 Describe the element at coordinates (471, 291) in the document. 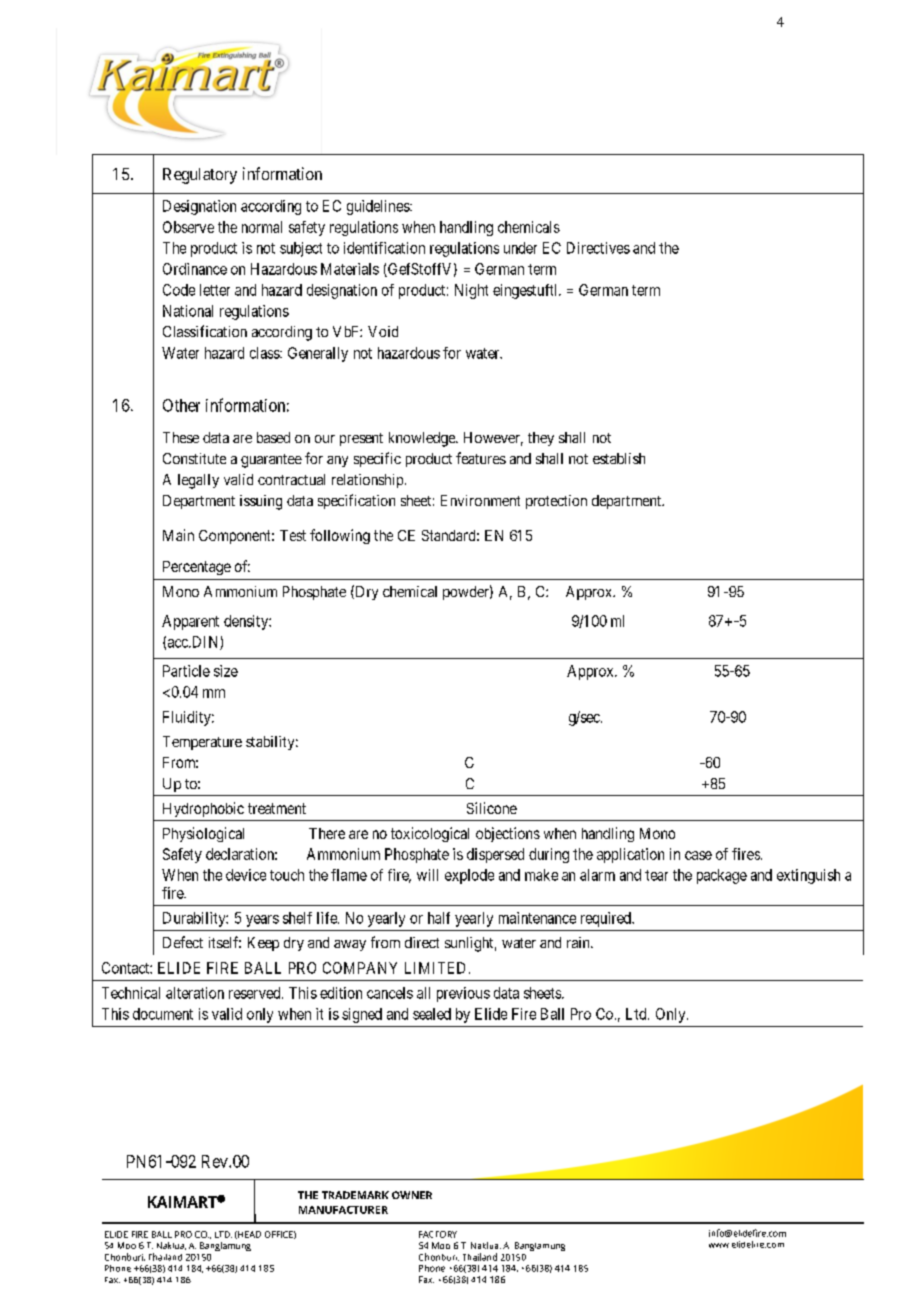

I see `Night` at that location.
